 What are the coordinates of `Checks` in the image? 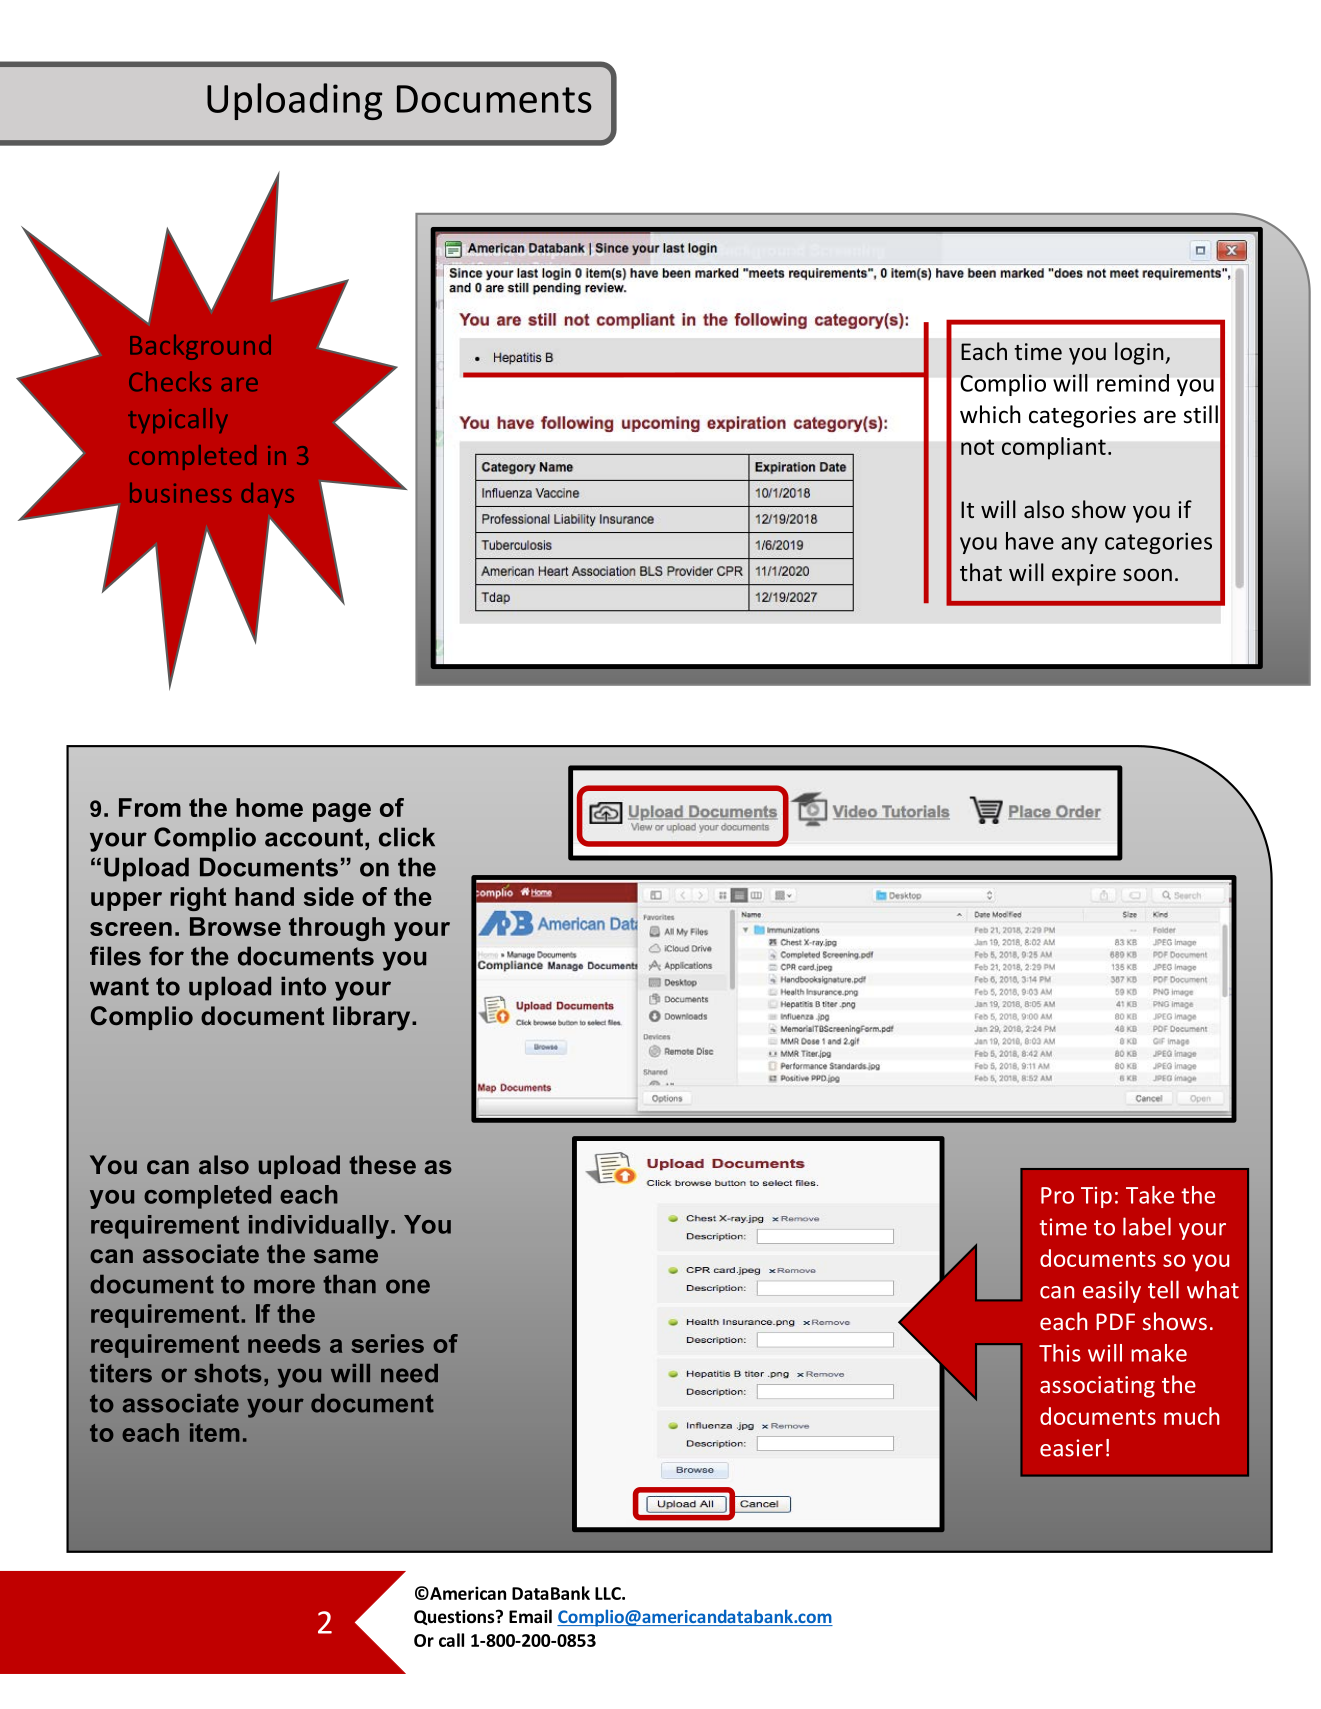 It's located at (170, 381).
